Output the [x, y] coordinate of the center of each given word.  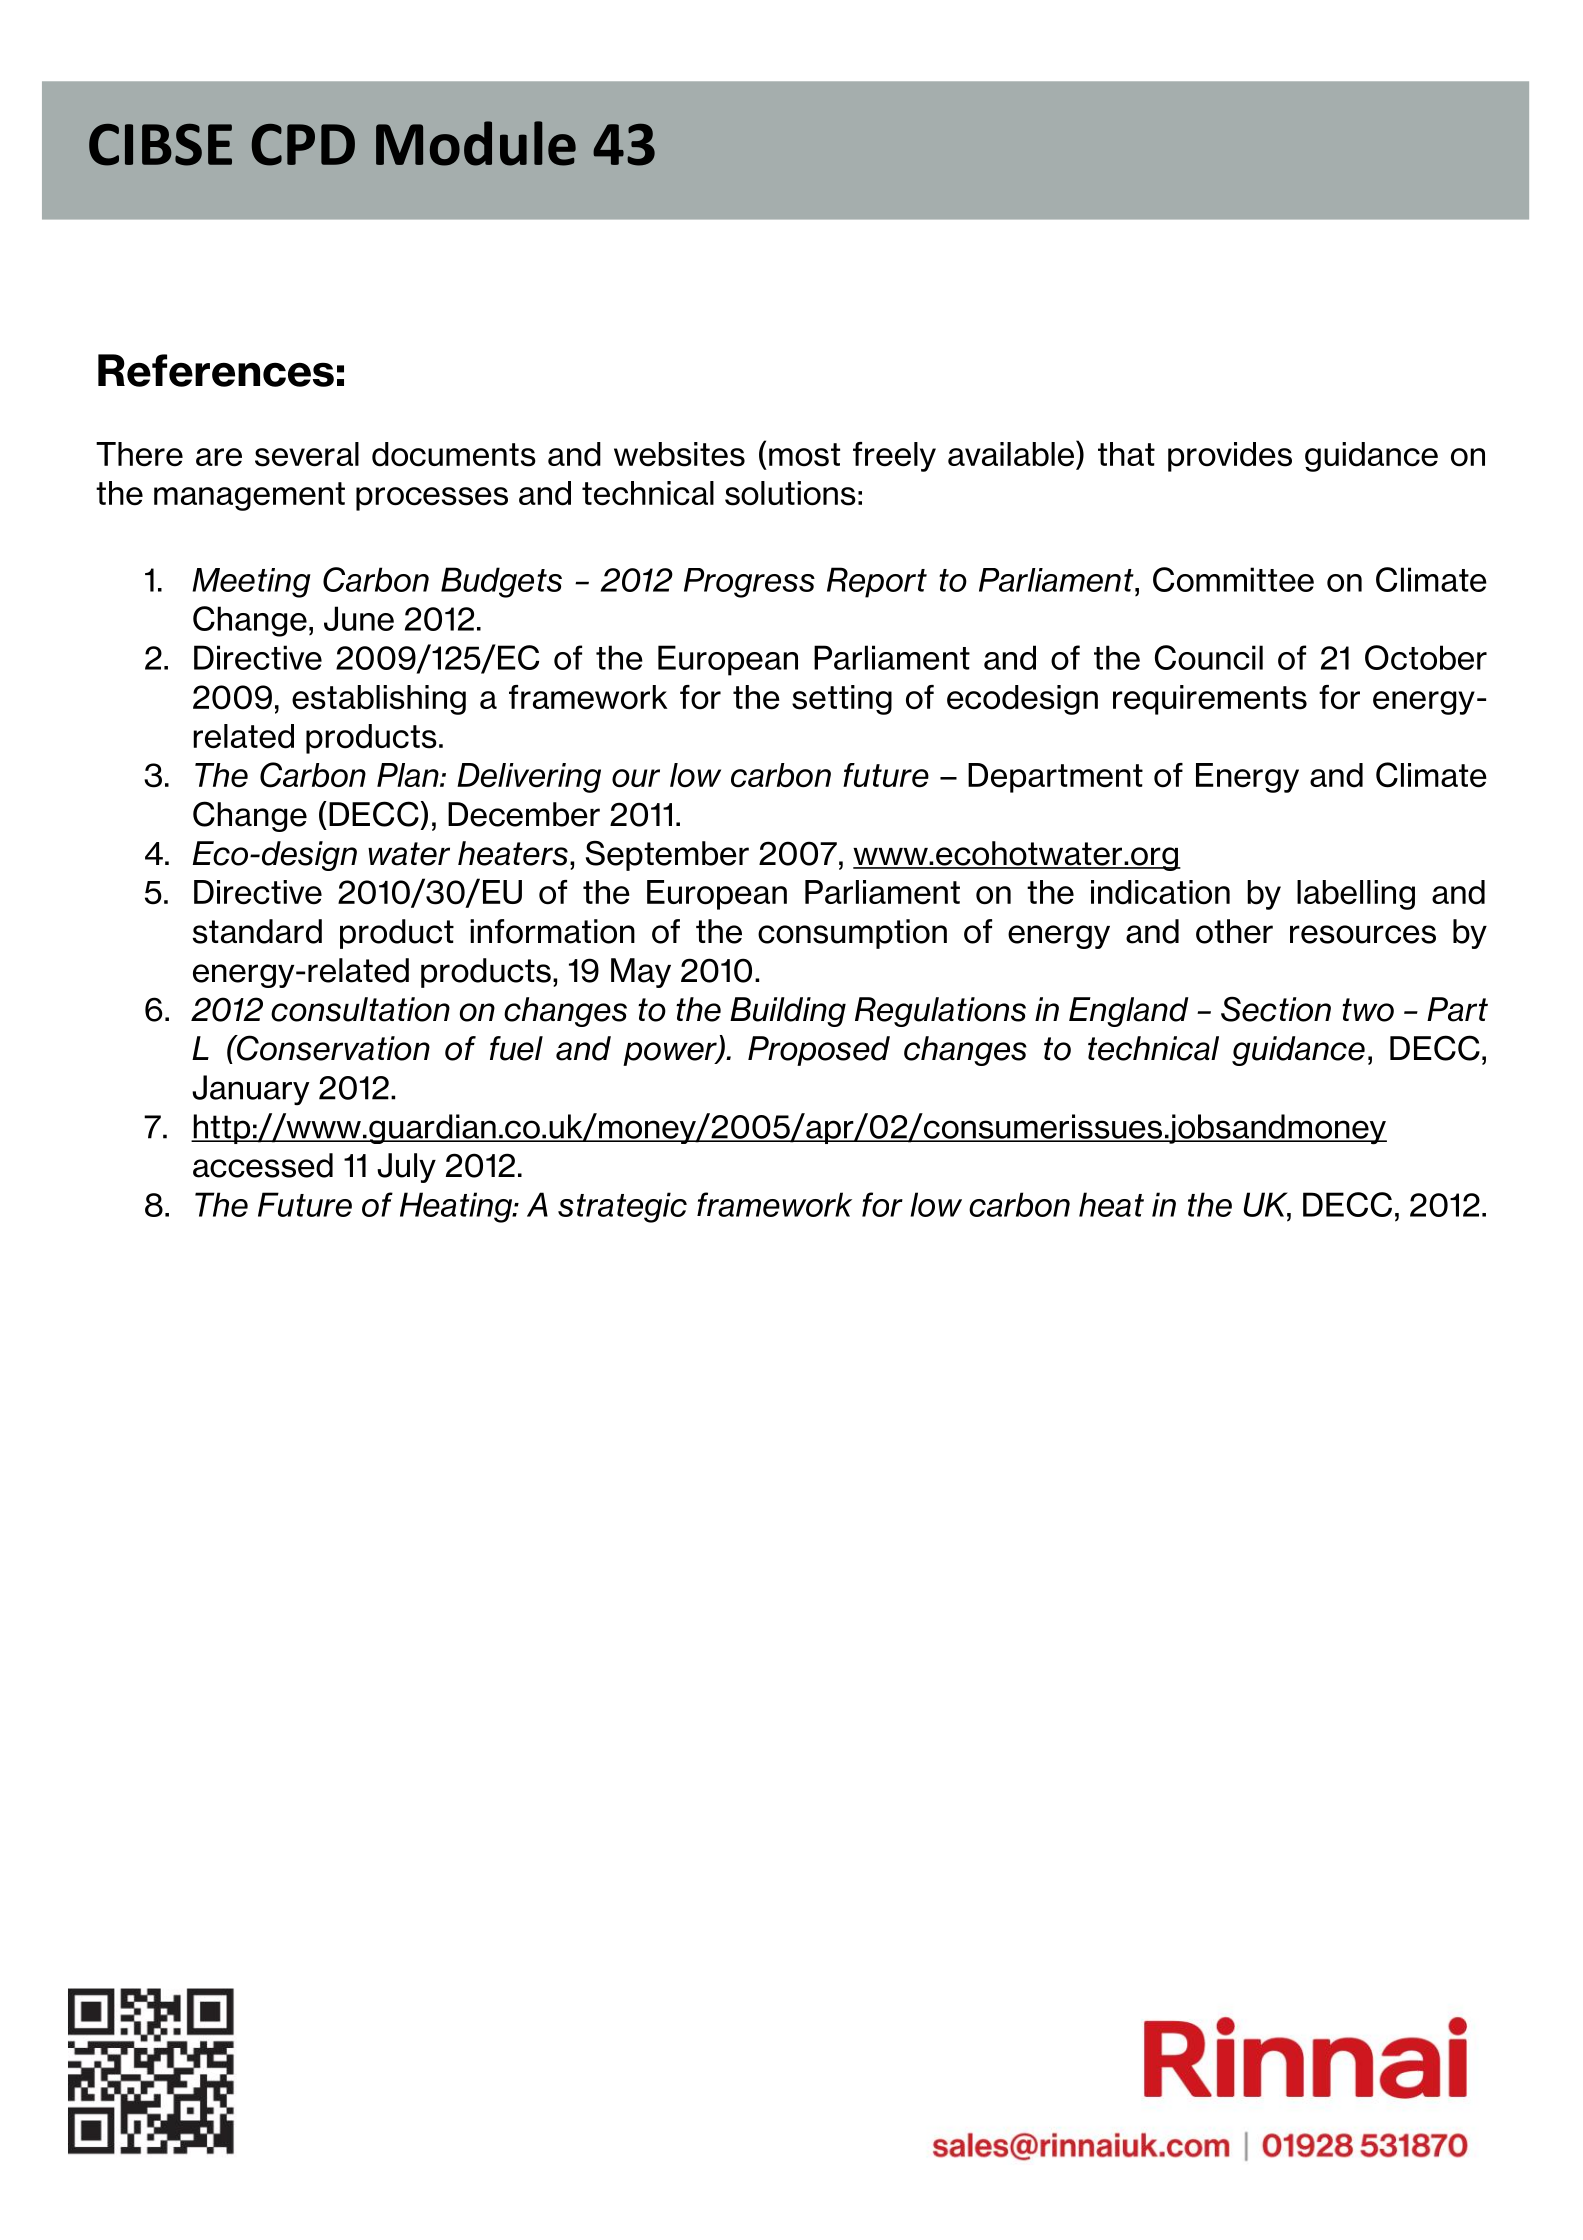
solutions [790, 493]
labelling [1356, 895]
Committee [1233, 579]
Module [476, 143]
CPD [303, 145]
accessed [263, 1165]
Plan [409, 775]
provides [1230, 457]
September [667, 856]
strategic [622, 1207]
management [249, 496]
